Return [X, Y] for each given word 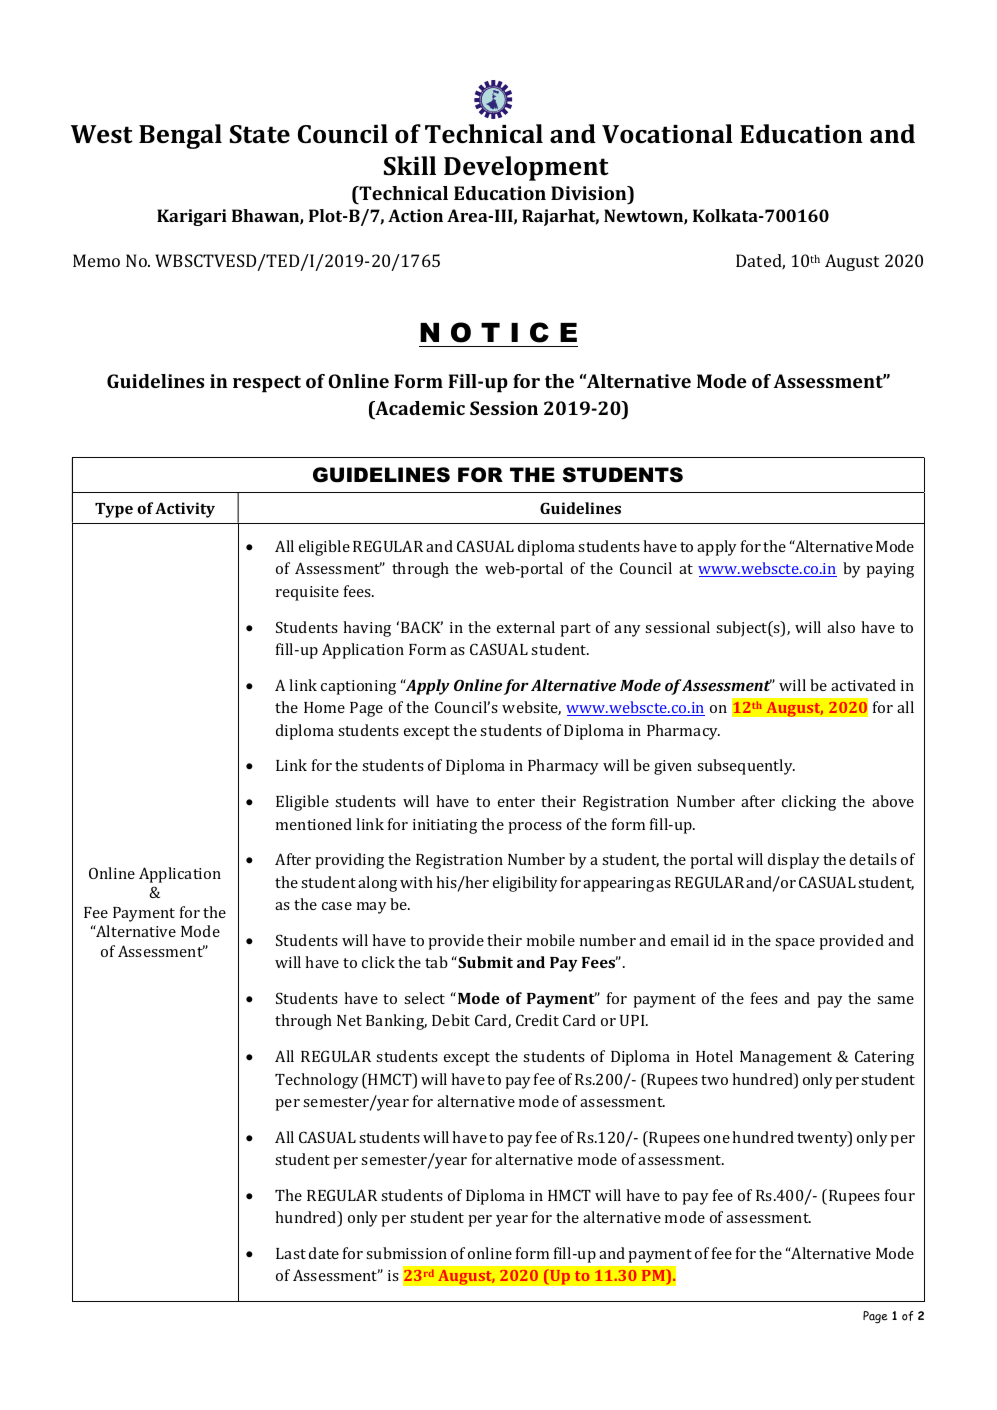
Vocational [667, 134]
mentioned [314, 824]
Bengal [180, 136]
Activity [185, 510]
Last [291, 1253]
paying [890, 570]
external [526, 627]
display [794, 861]
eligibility [525, 884]
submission [406, 1253]
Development [526, 168]
